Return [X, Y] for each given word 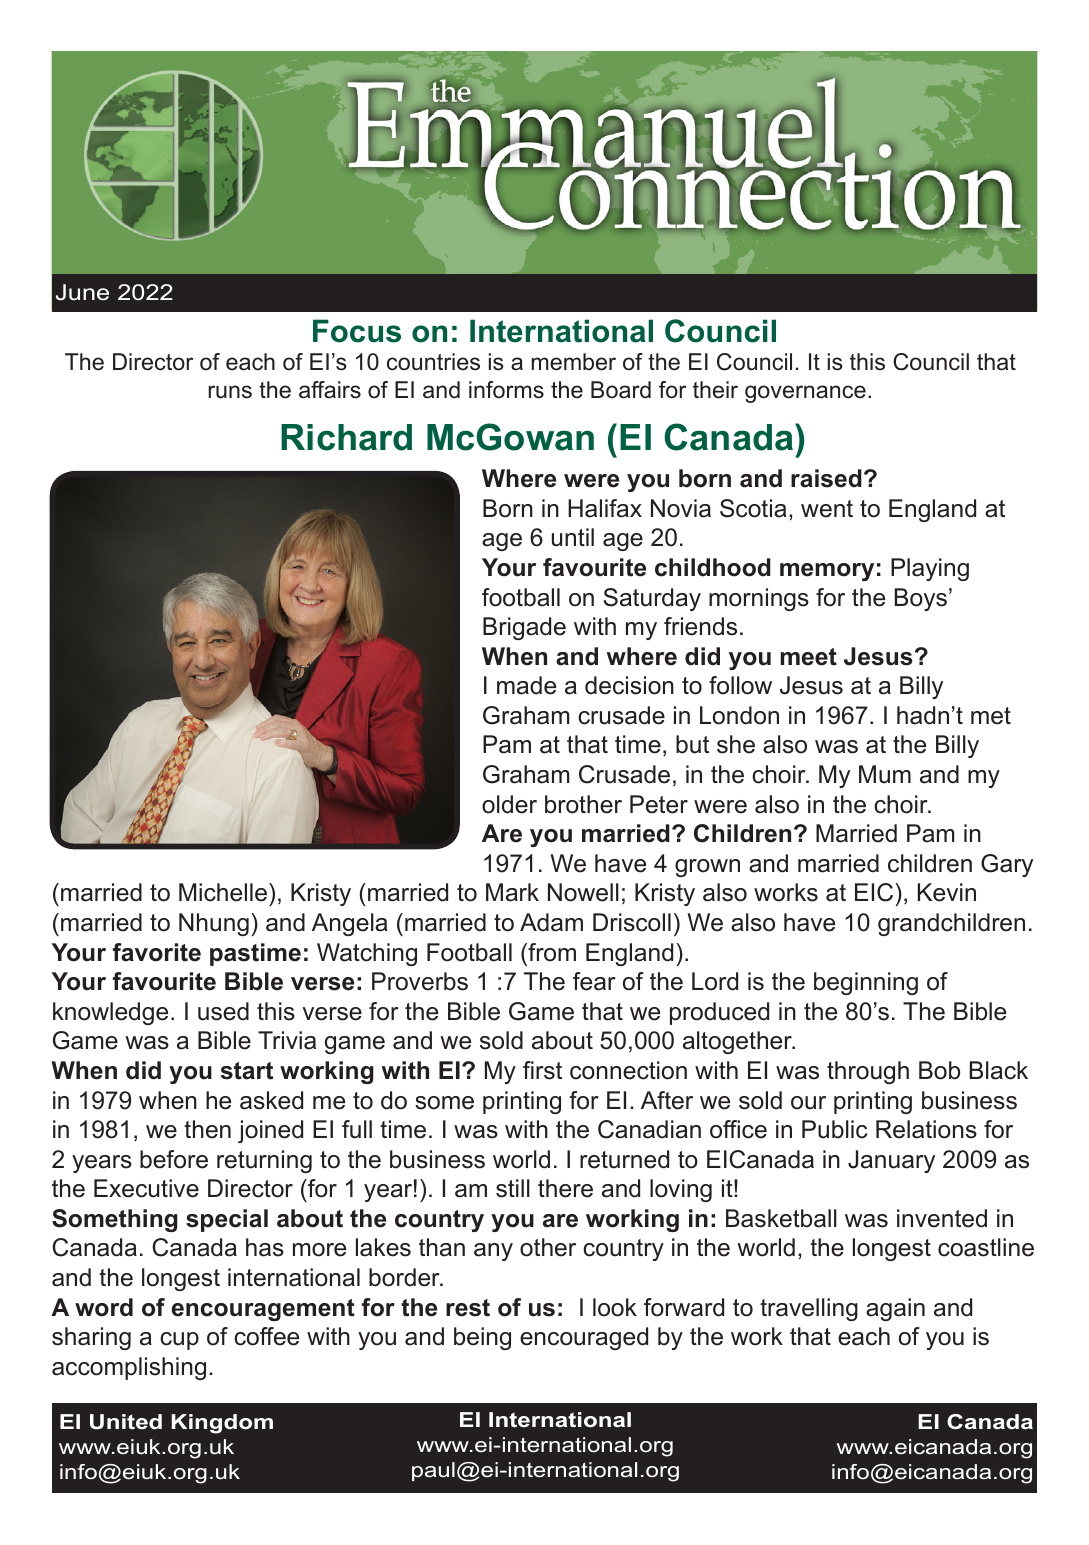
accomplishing [129, 1368]
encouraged [584, 1338]
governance [805, 394]
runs [230, 392]
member [574, 362]
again [895, 1309]
